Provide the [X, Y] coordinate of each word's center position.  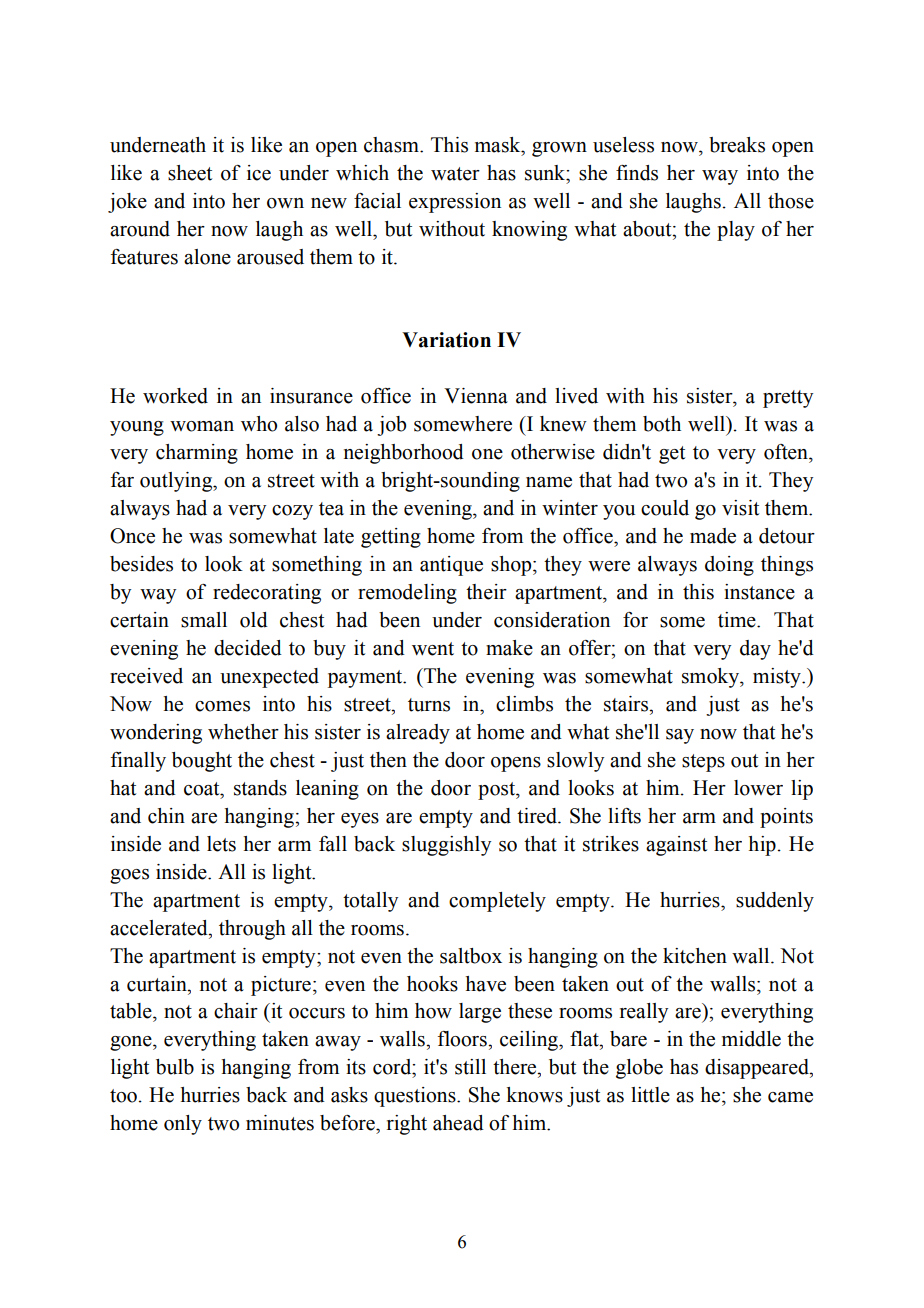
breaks [737, 145]
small [204, 620]
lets [221, 844]
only [183, 1125]
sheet [190, 173]
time [738, 620]
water [455, 174]
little [650, 1095]
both [662, 424]
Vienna [476, 396]
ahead [458, 1123]
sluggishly [446, 846]
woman [202, 426]
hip [762, 846]
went [433, 649]
